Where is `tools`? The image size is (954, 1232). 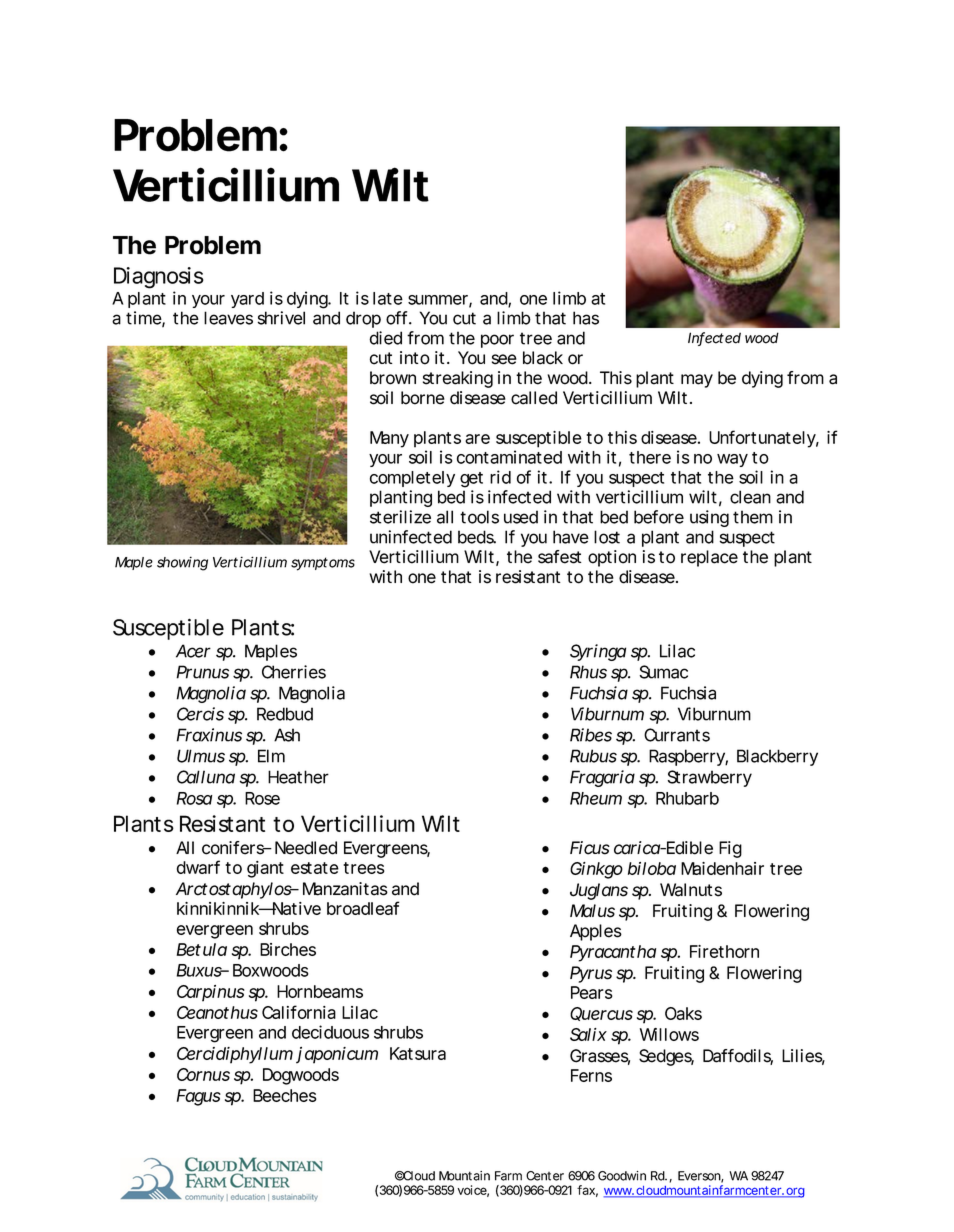 tools is located at coordinates (479, 517).
